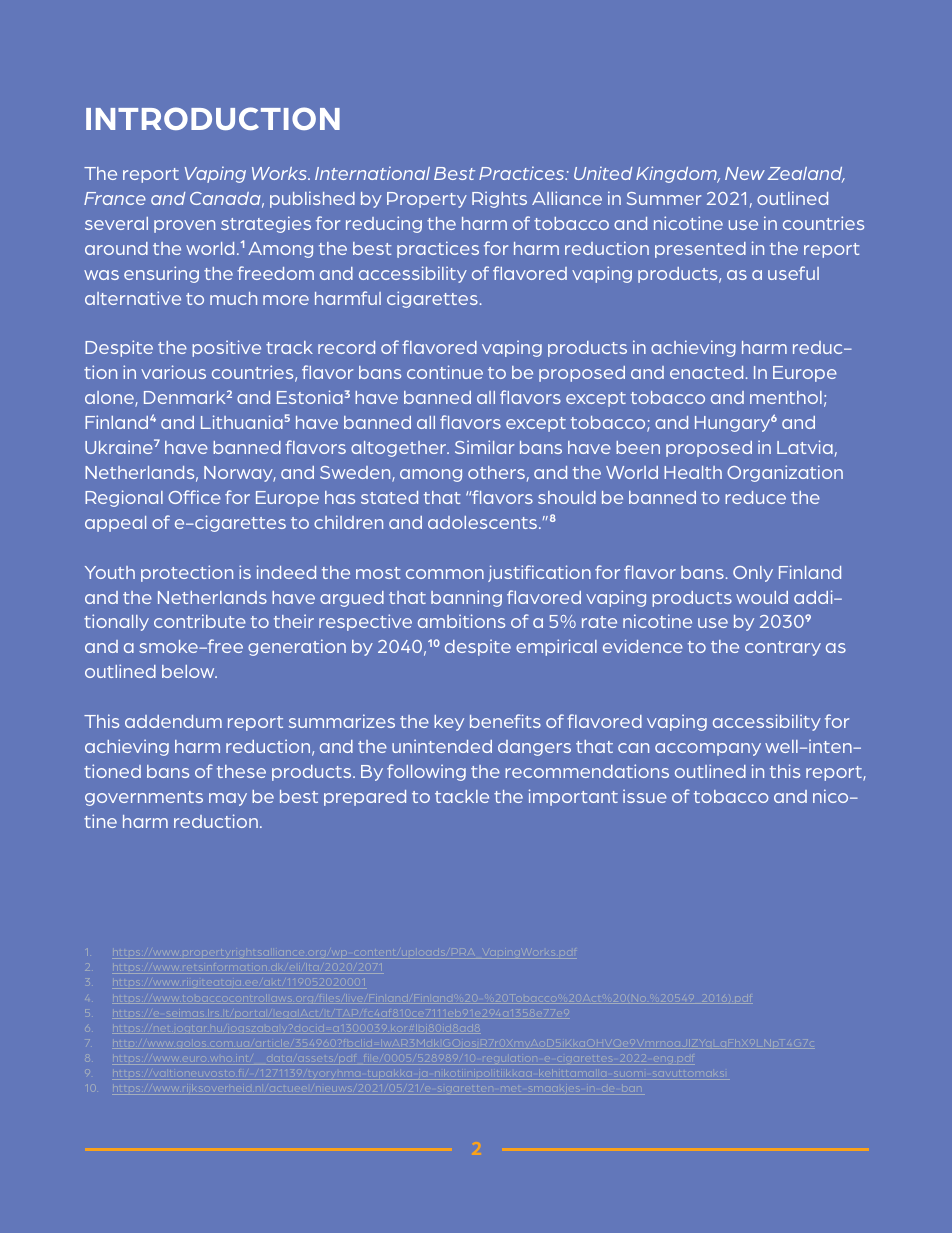 The image size is (952, 1233). What do you see at coordinates (693, 472) in the screenshot?
I see `Health` at bounding box center [693, 472].
